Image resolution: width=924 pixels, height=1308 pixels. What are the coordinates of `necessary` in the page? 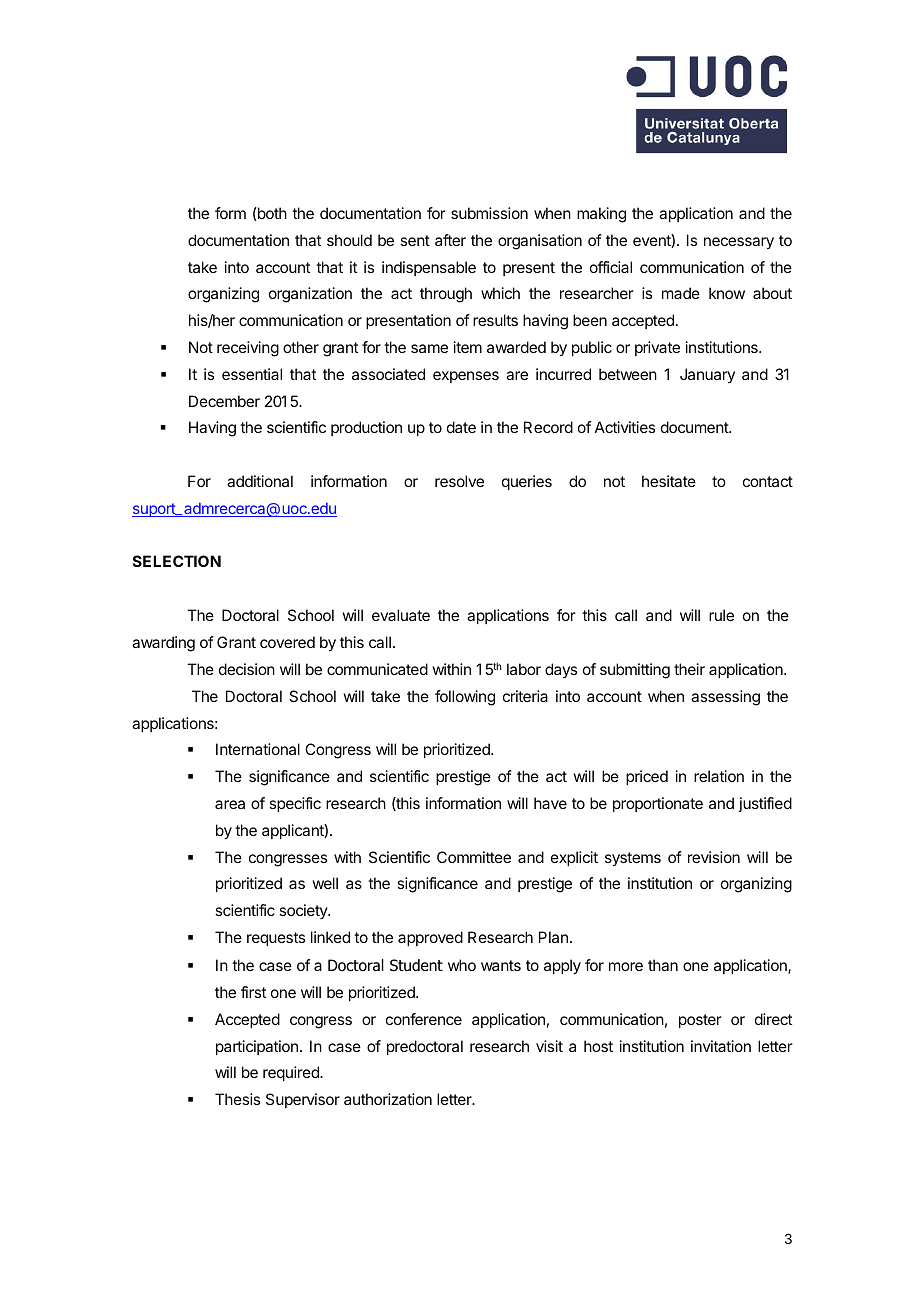 It's located at (739, 243).
